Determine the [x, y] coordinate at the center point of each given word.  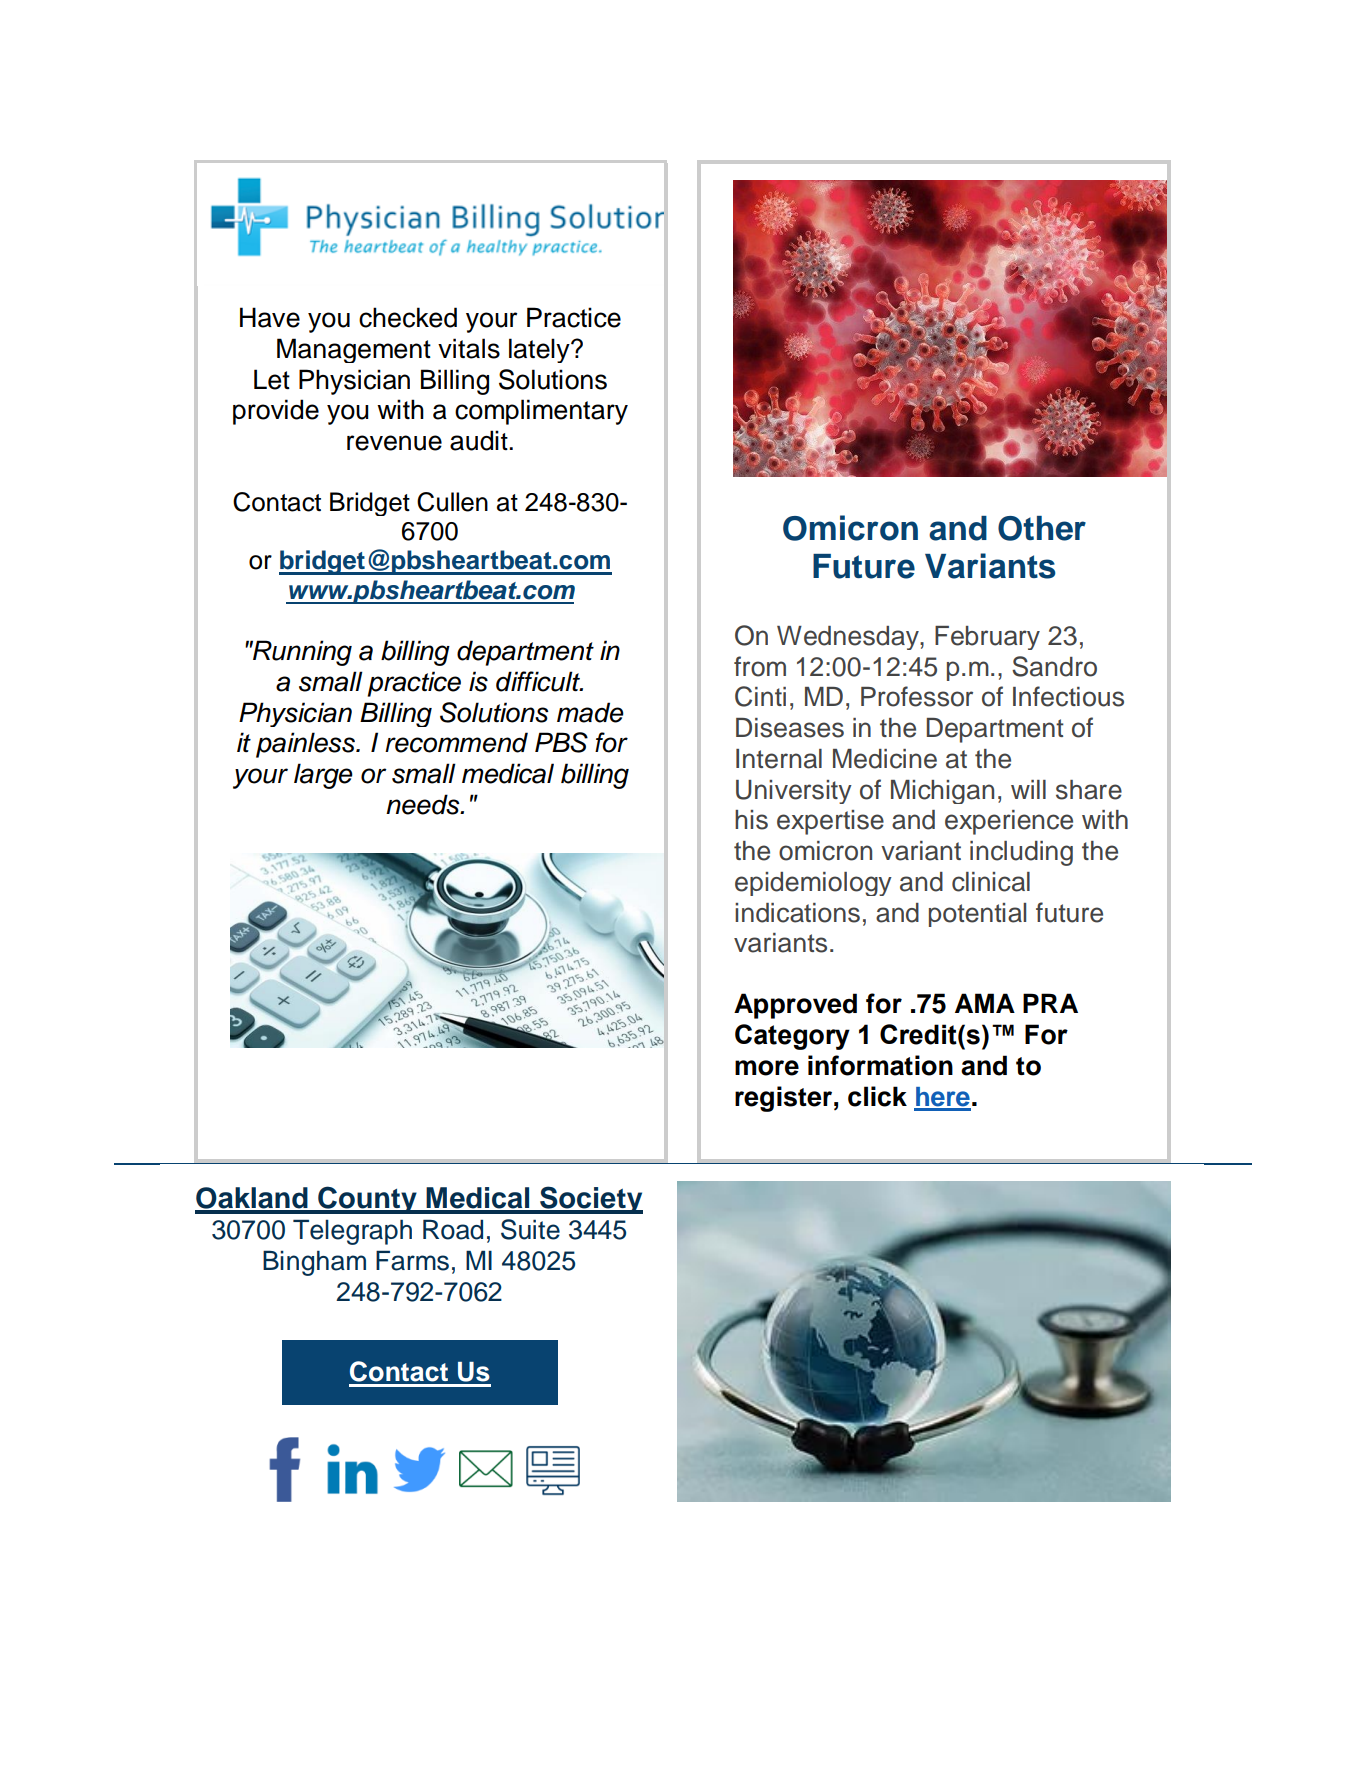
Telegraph [352, 1232]
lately [540, 350]
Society [590, 1200]
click [877, 1096]
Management [354, 350]
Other [1042, 528]
